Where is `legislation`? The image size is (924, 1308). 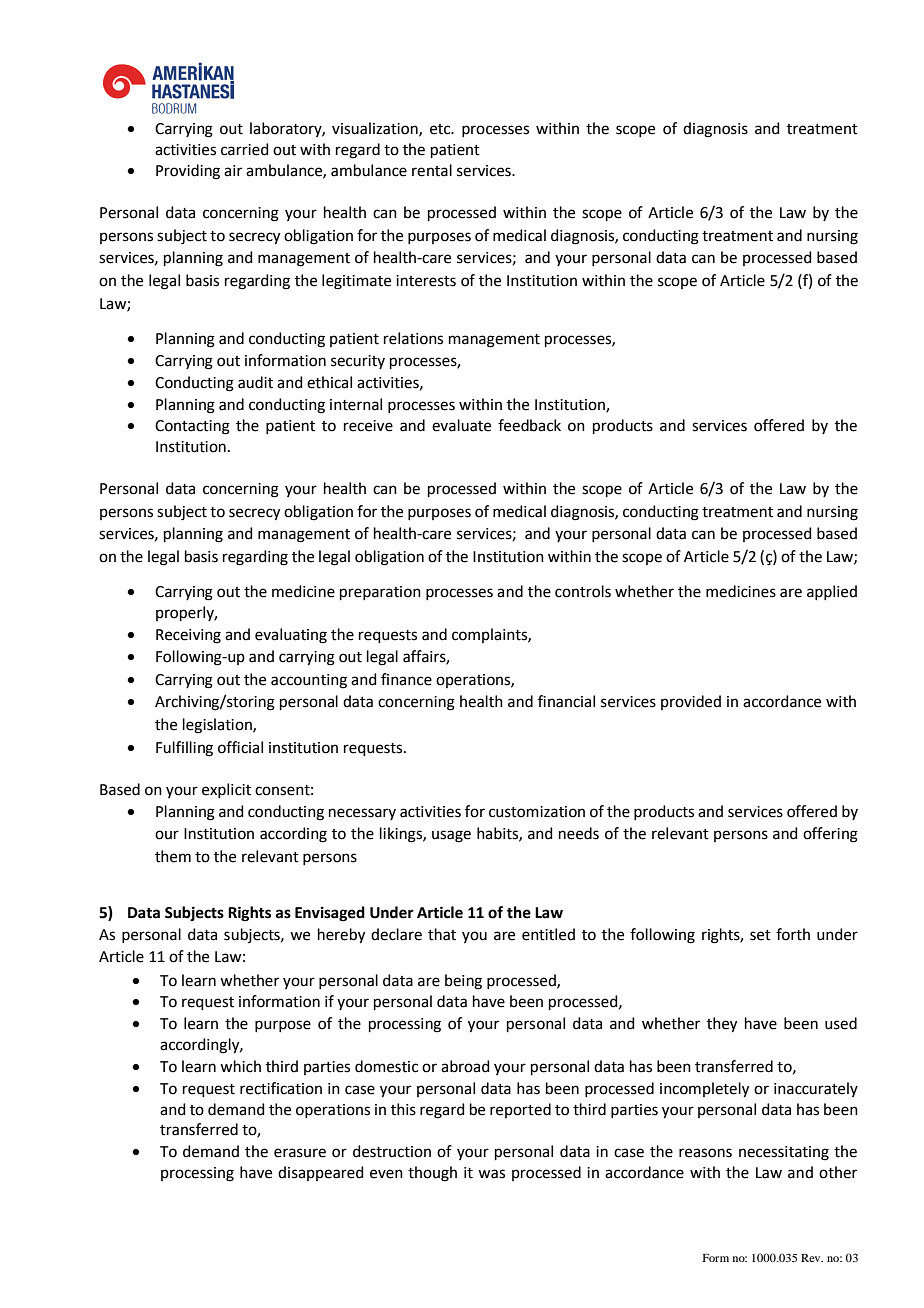 legislation is located at coordinates (218, 726).
